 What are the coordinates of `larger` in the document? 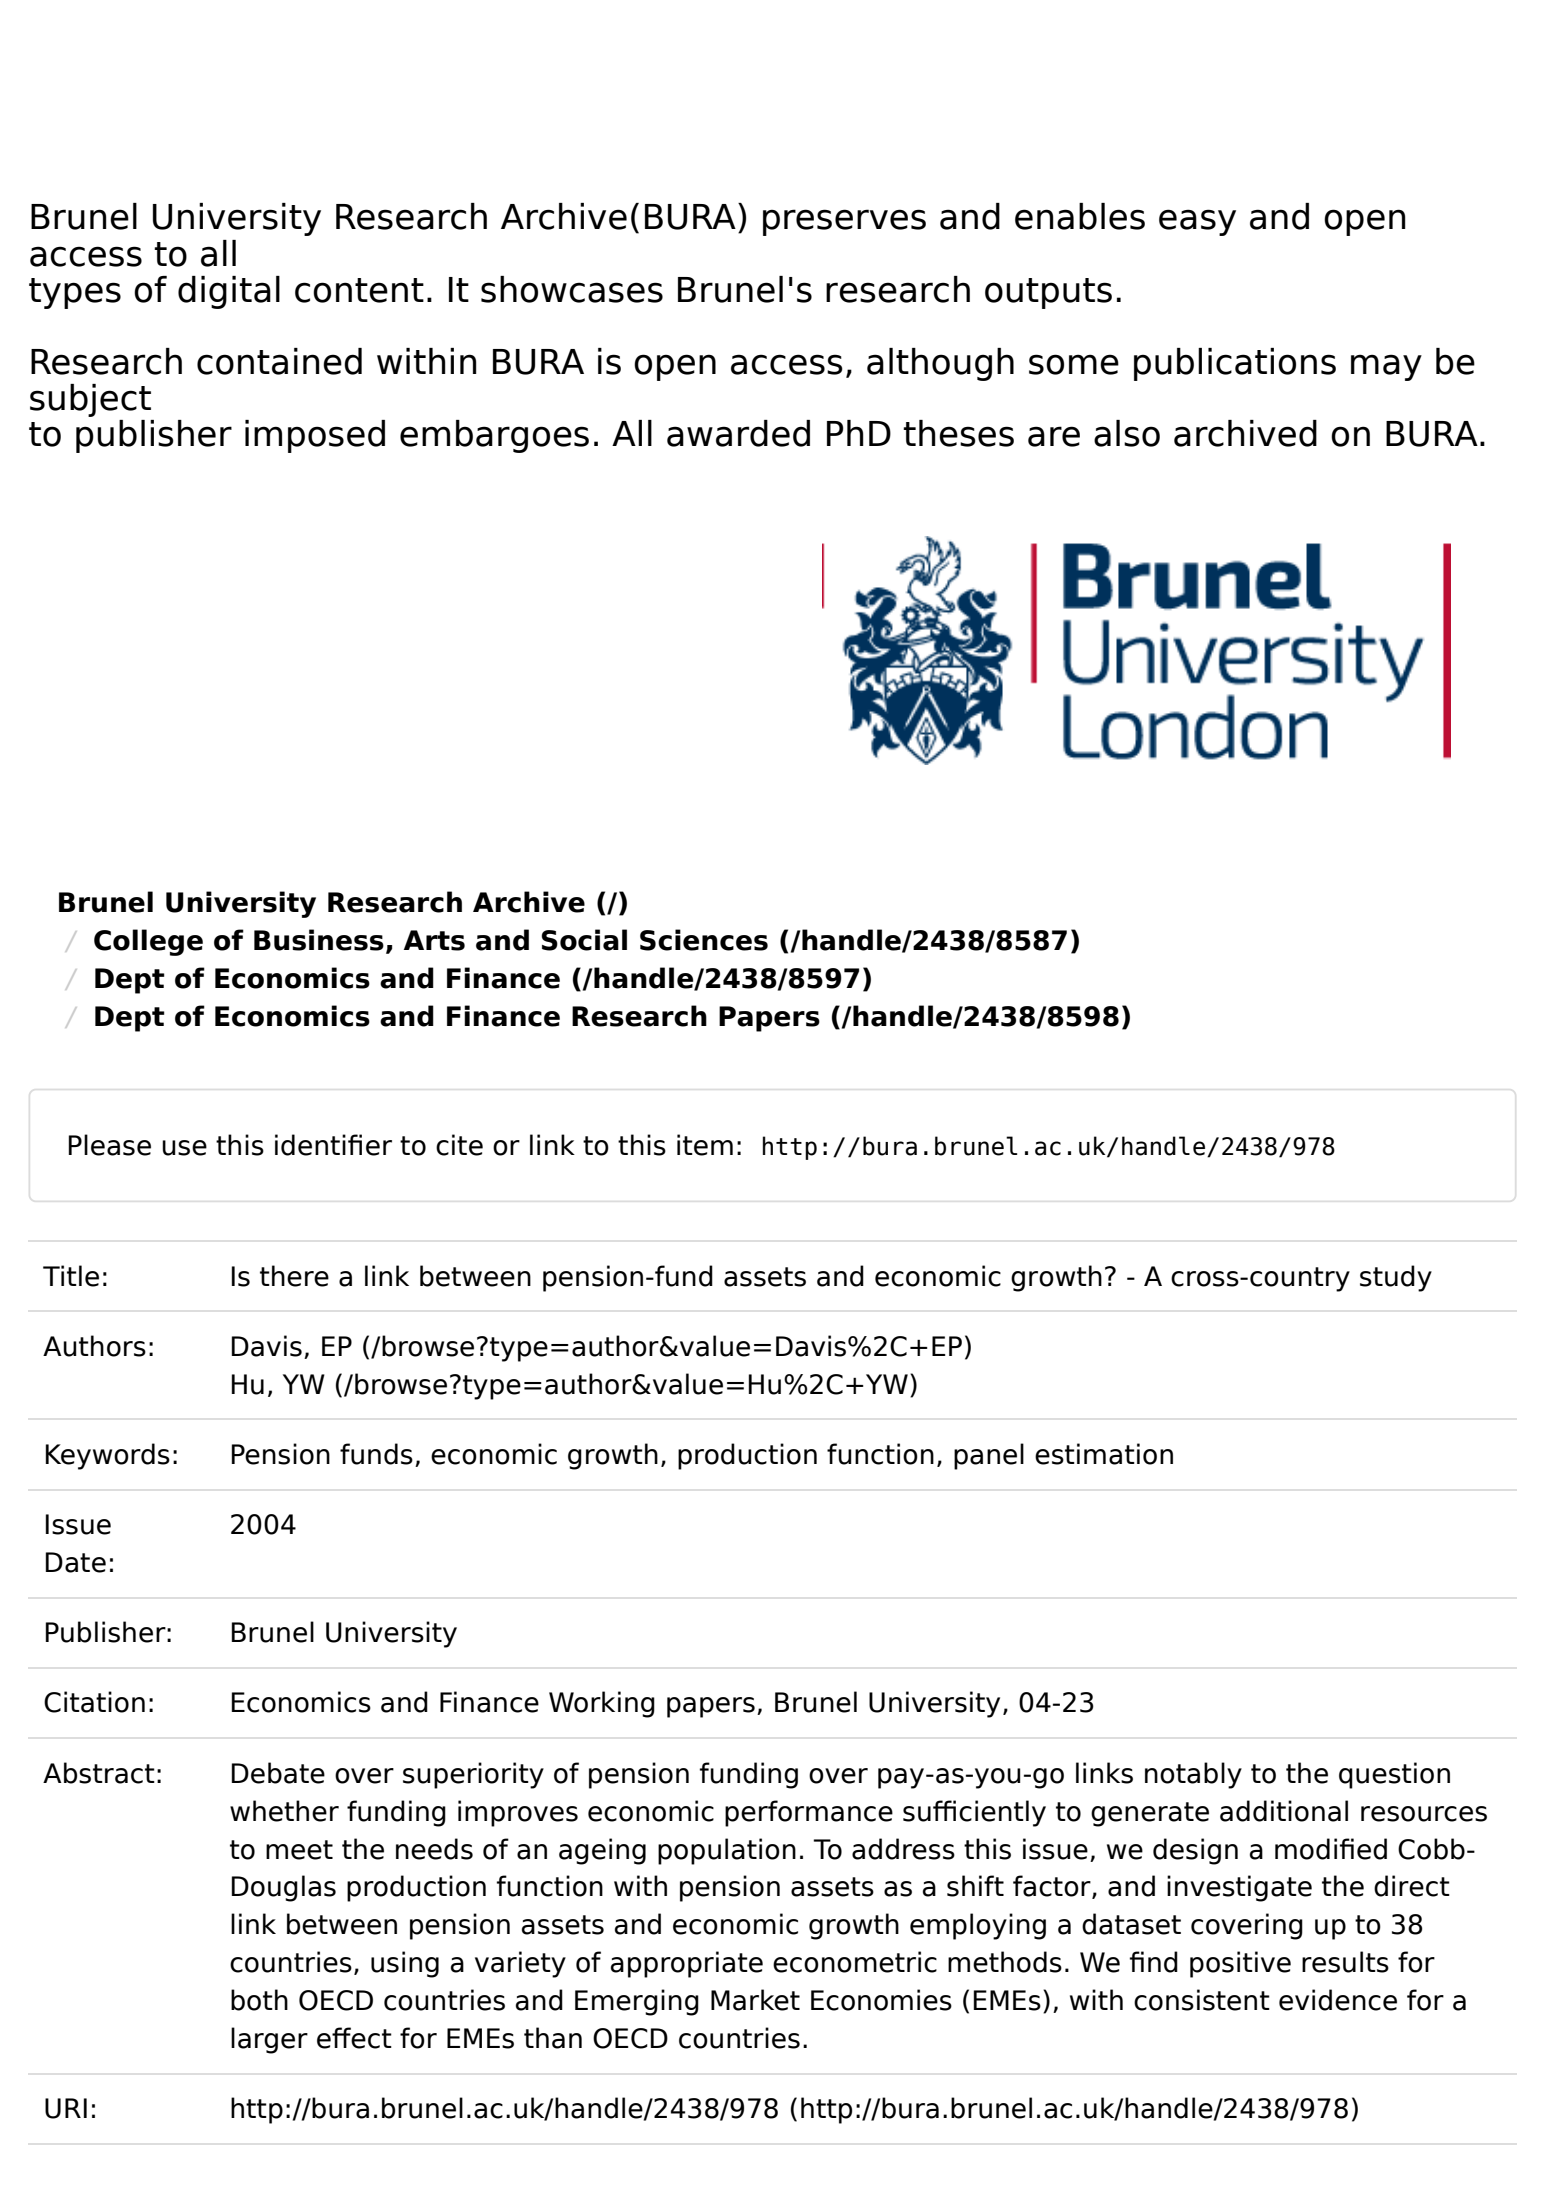 It's located at (269, 2040).
